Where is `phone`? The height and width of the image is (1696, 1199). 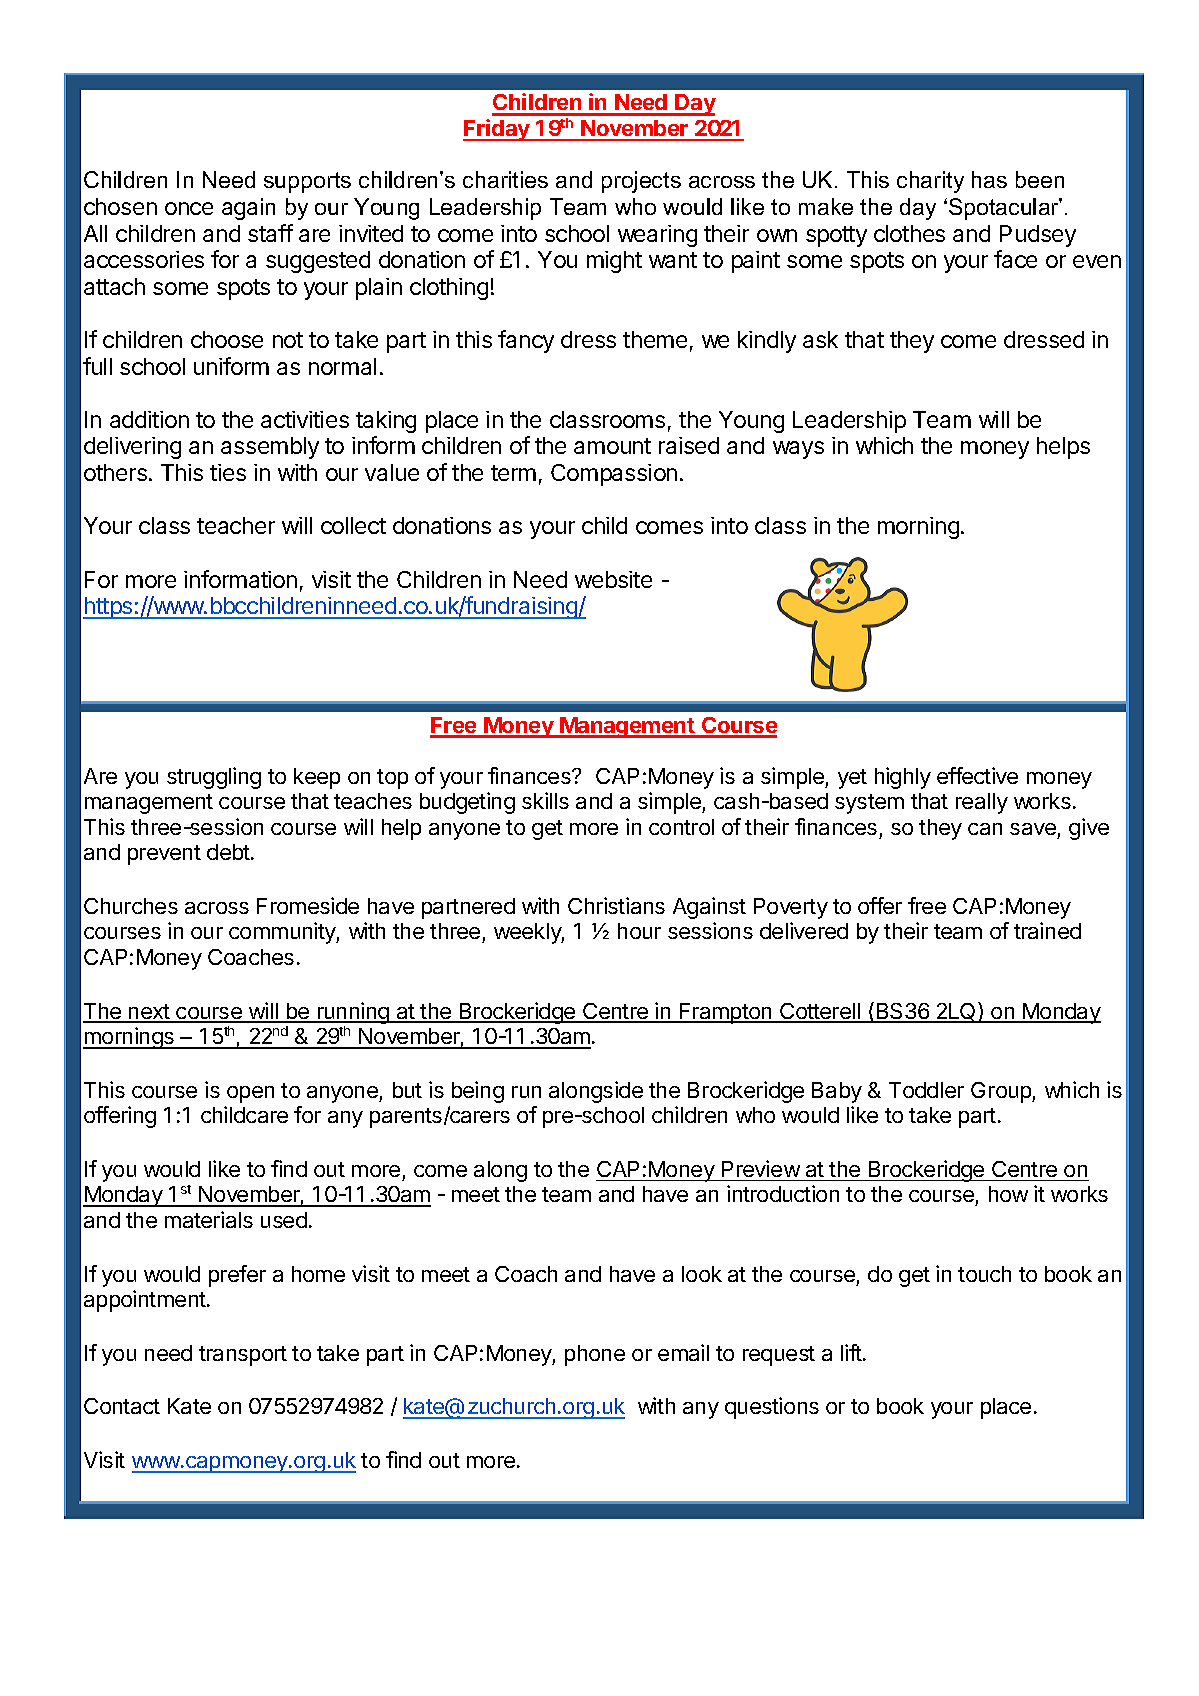 phone is located at coordinates (595, 1355).
